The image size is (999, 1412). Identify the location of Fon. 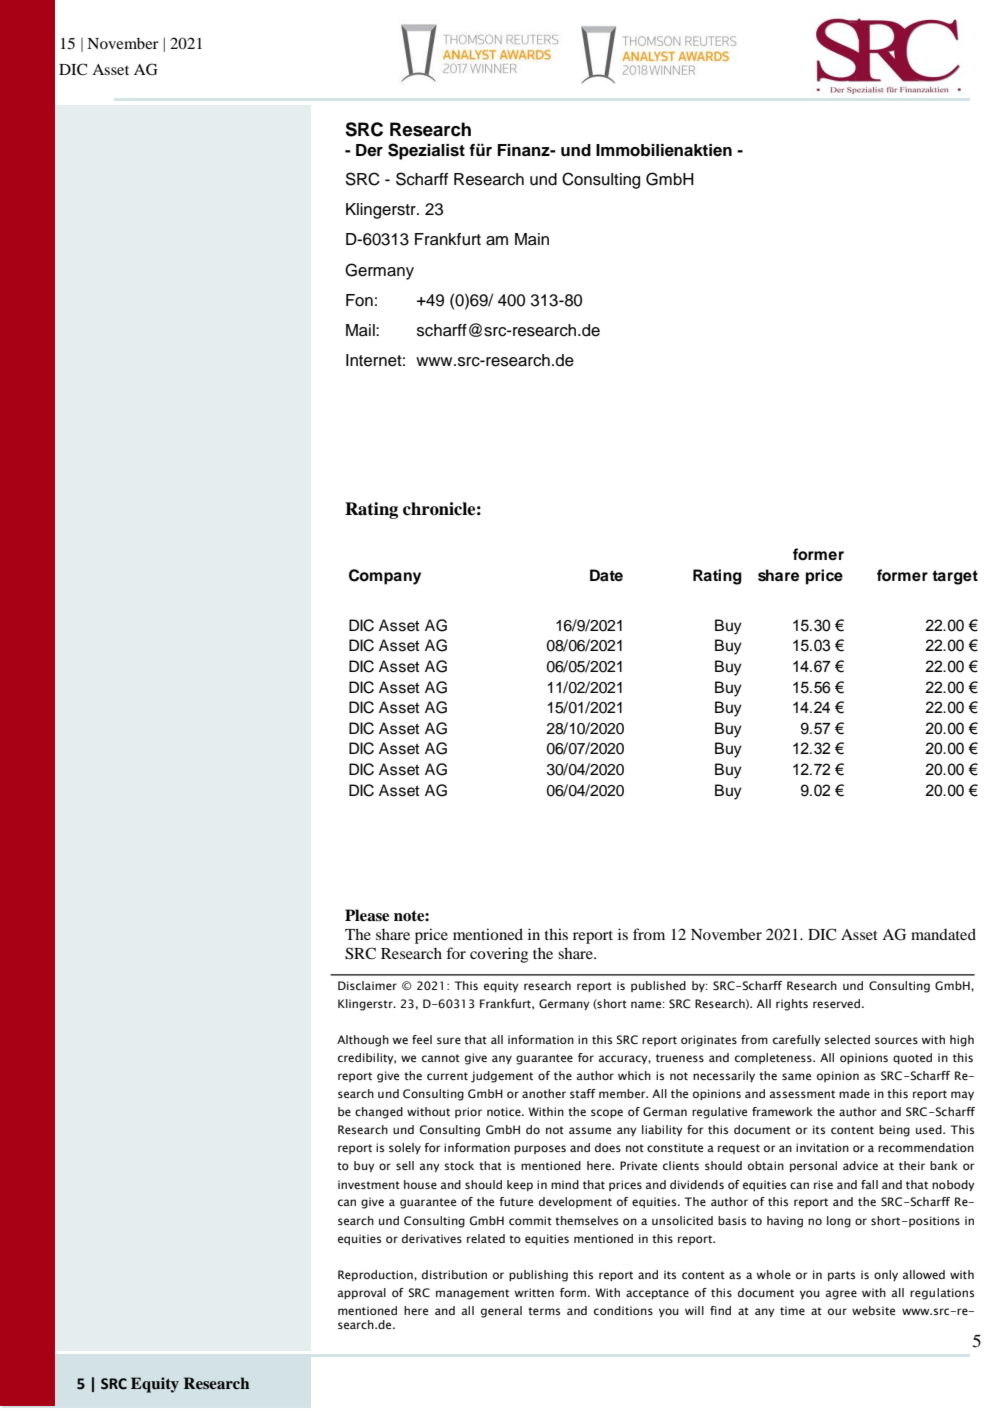
(359, 300).
